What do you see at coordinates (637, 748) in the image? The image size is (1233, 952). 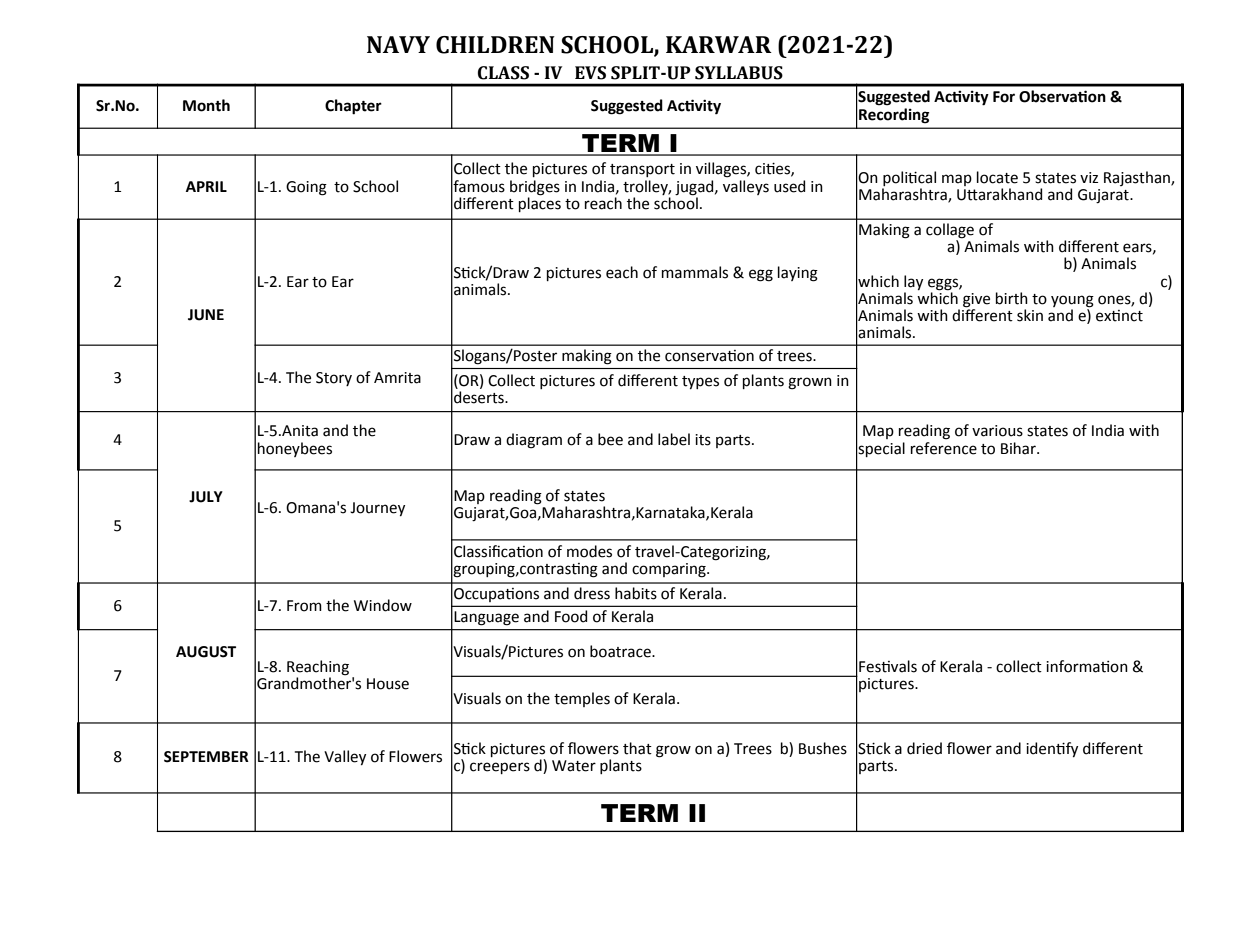 I see `that` at bounding box center [637, 748].
